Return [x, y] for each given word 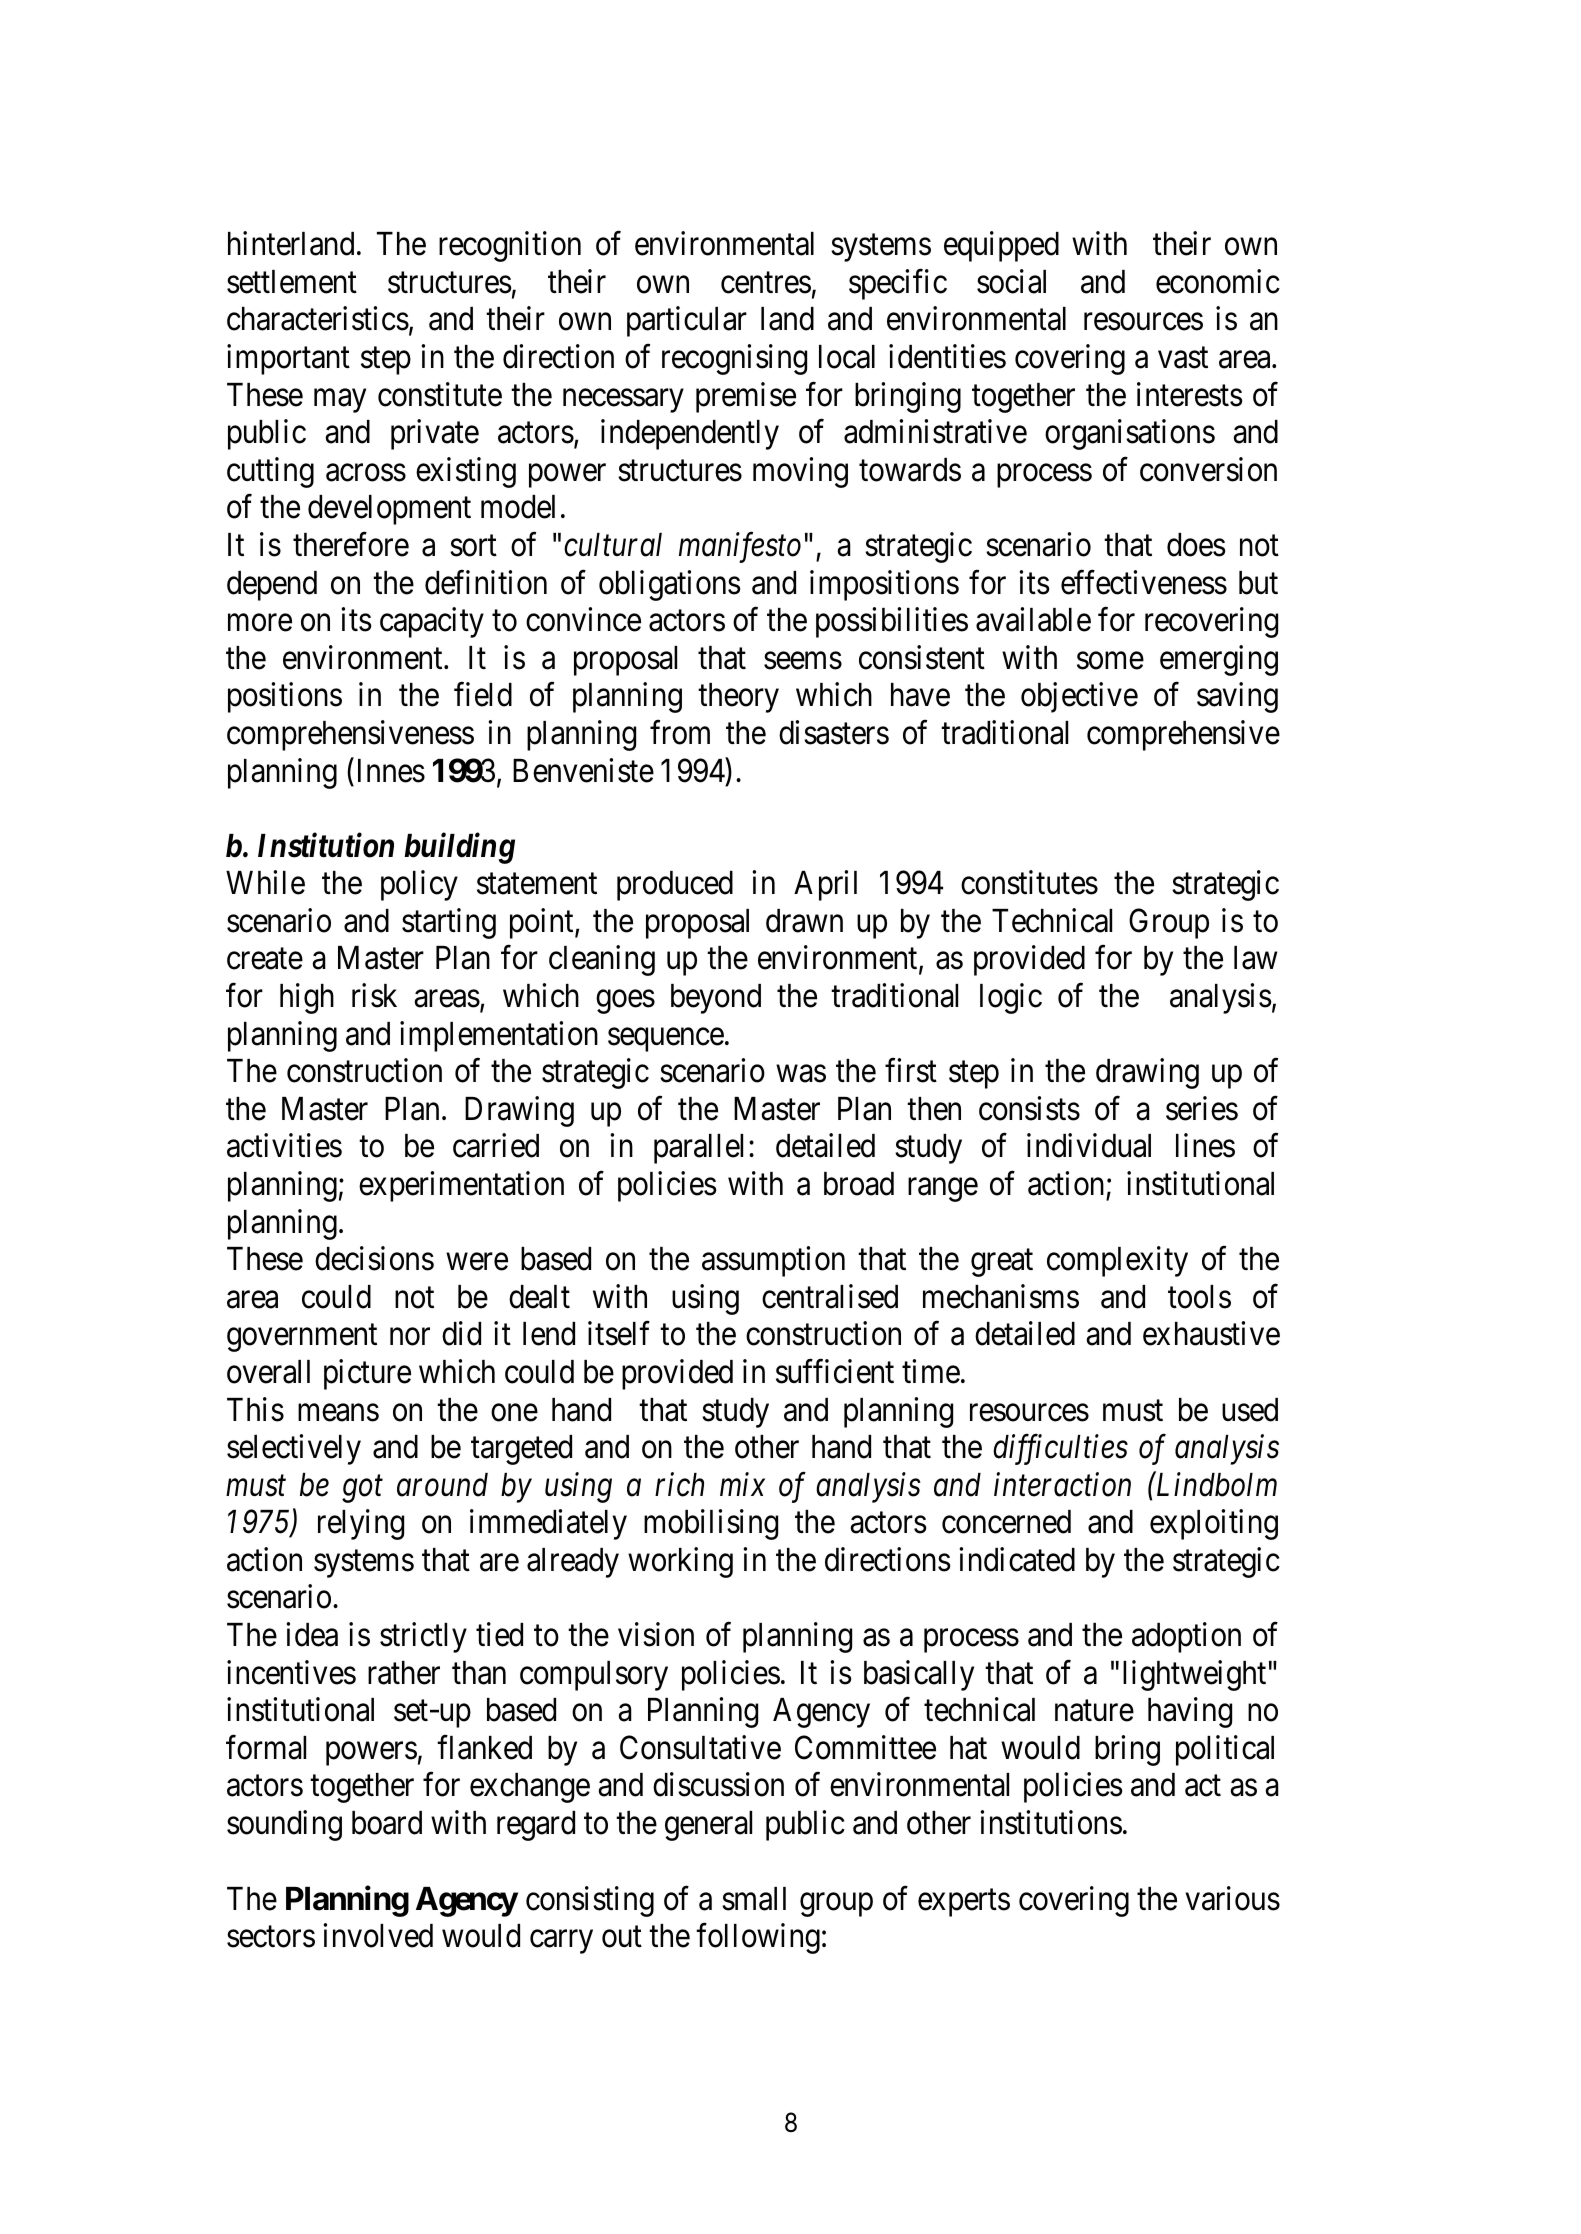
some [1110, 661]
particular [687, 322]
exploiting [1214, 1525]
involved [378, 1936]
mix [742, 1484]
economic [1218, 281]
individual [1089, 1146]
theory [738, 698]
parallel [698, 1149]
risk [374, 995]
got [362, 1489]
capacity [432, 622]
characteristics [318, 319]
